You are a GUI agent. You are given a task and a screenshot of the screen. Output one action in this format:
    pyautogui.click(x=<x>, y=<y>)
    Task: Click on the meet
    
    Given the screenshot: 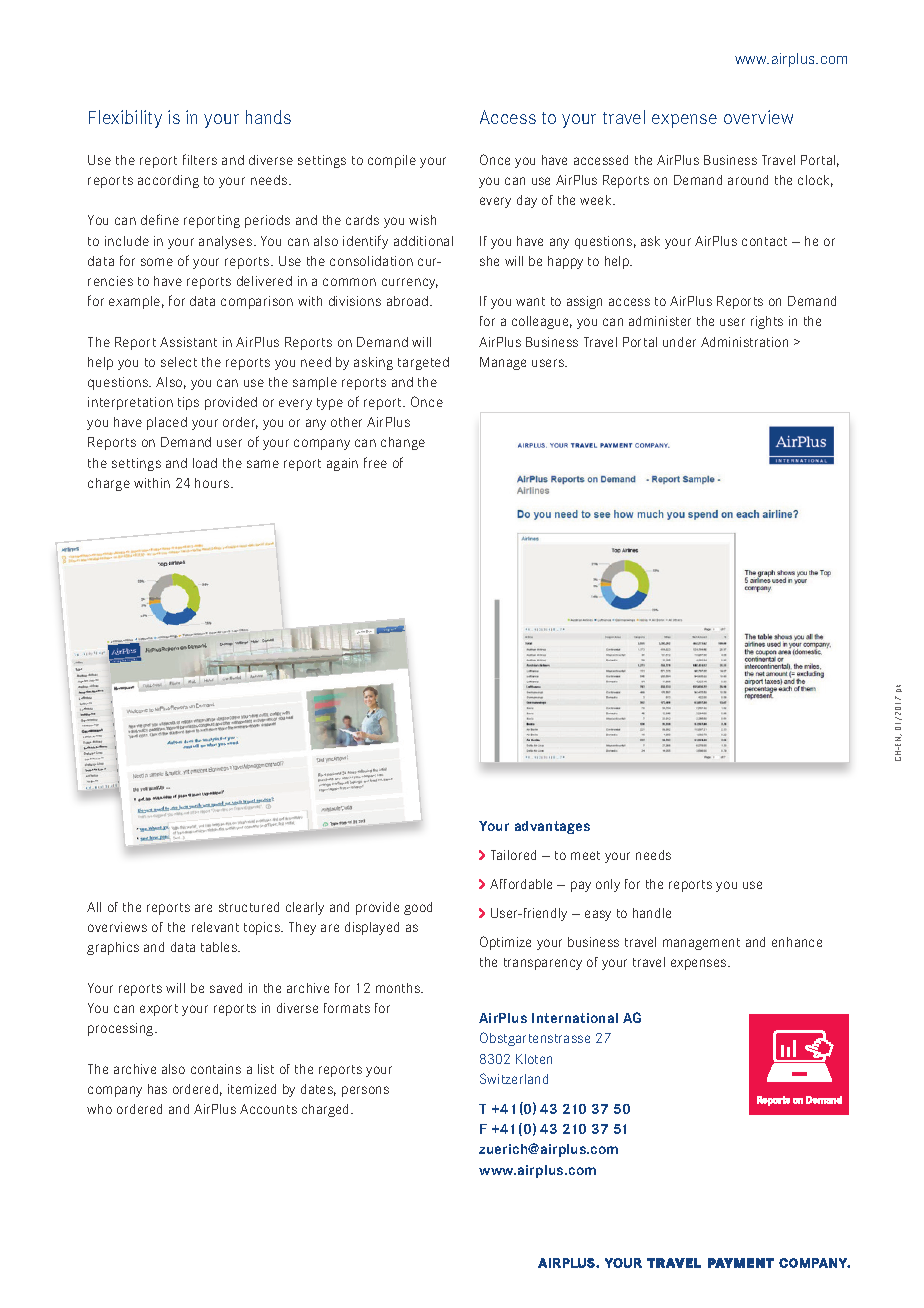 What is the action you would take?
    pyautogui.click(x=585, y=855)
